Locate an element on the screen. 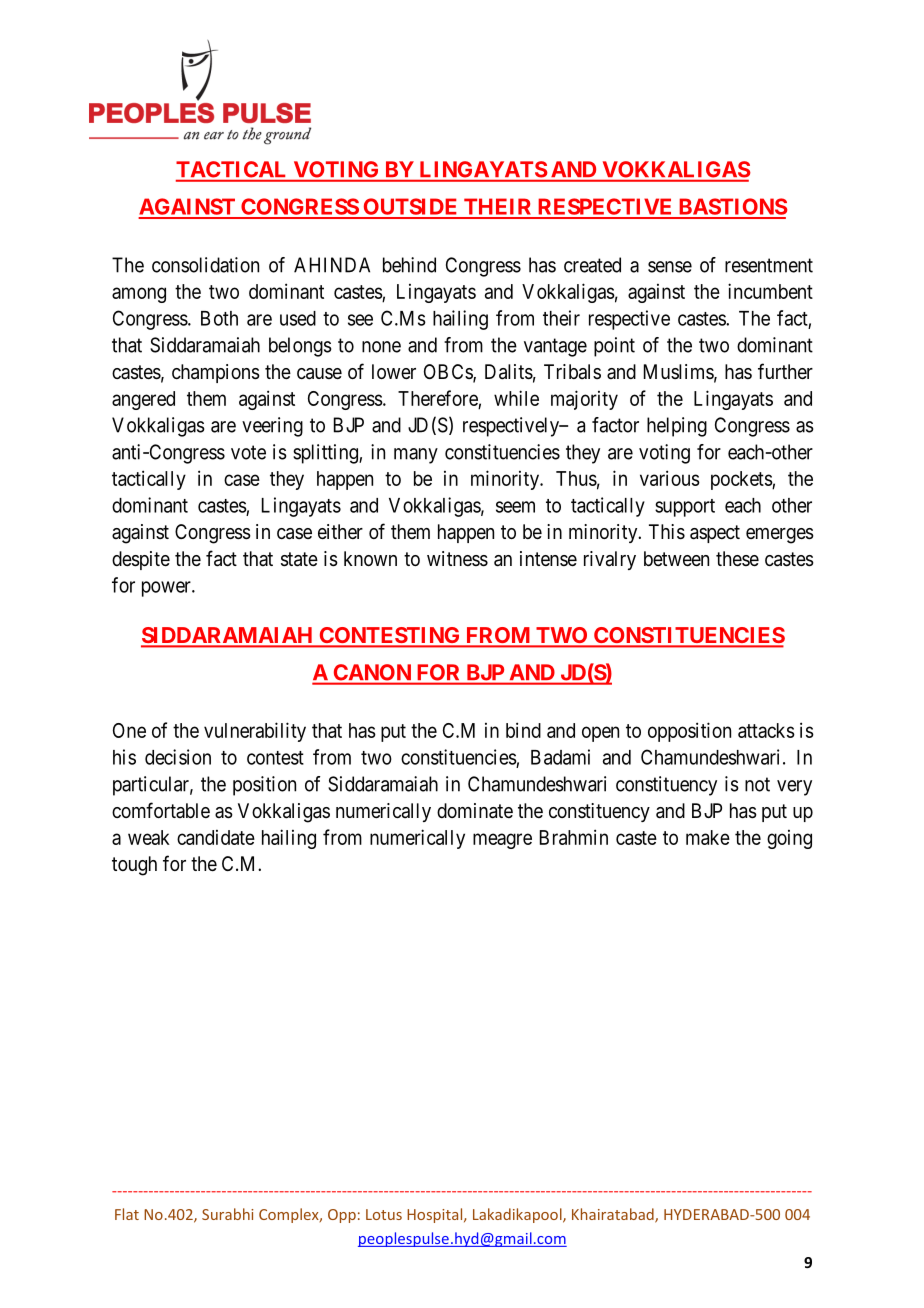  incumbent is located at coordinates (770, 291).
